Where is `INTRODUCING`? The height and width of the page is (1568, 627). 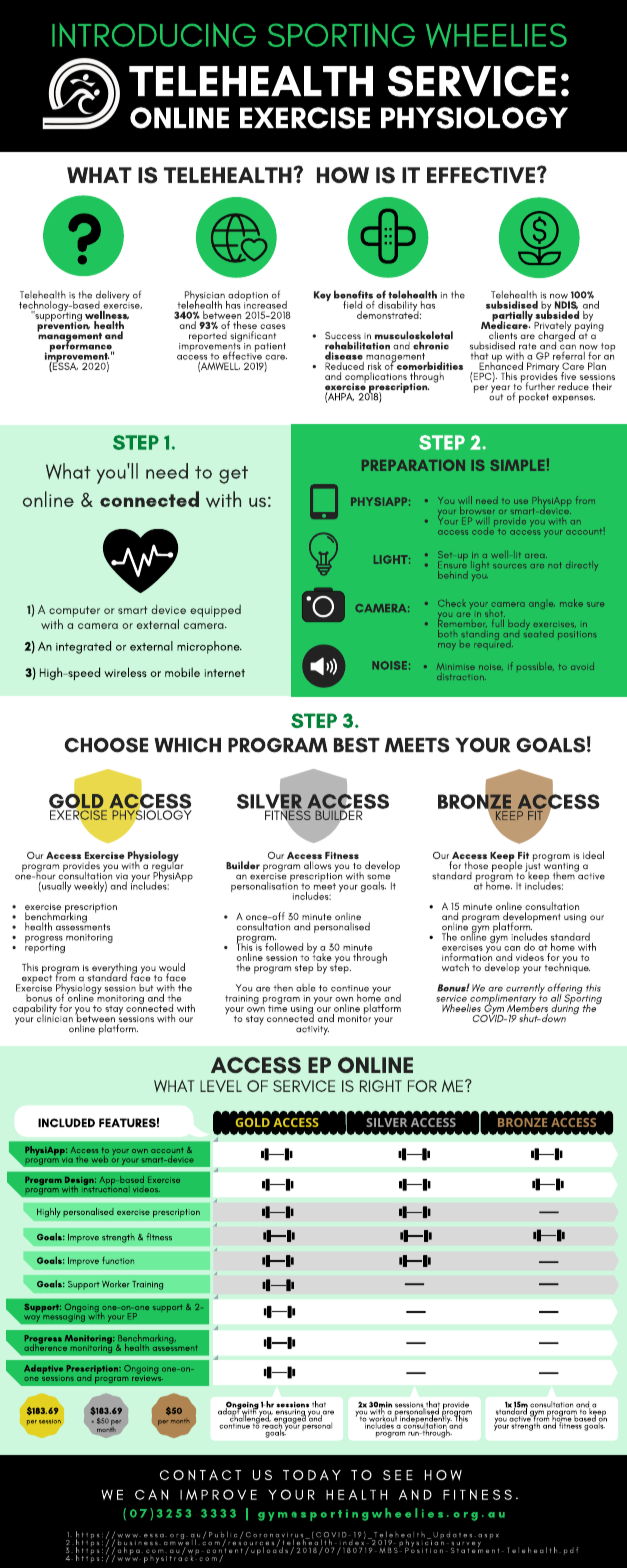
INTRODUCING is located at coordinates (154, 35).
